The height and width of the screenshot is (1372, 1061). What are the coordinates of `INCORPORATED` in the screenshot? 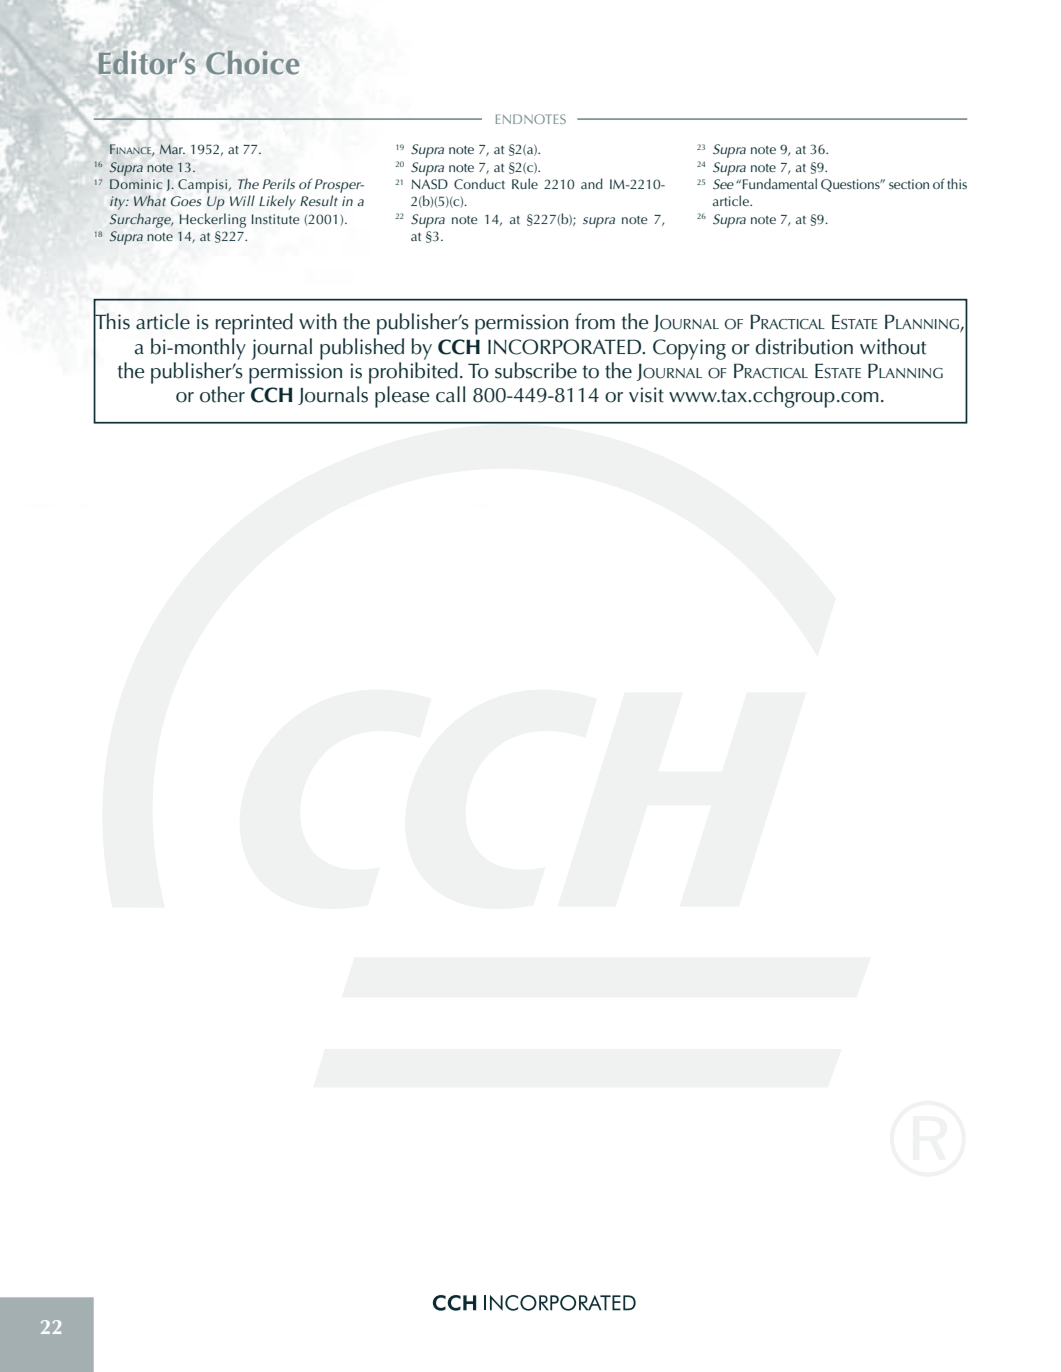 It's located at (566, 347).
